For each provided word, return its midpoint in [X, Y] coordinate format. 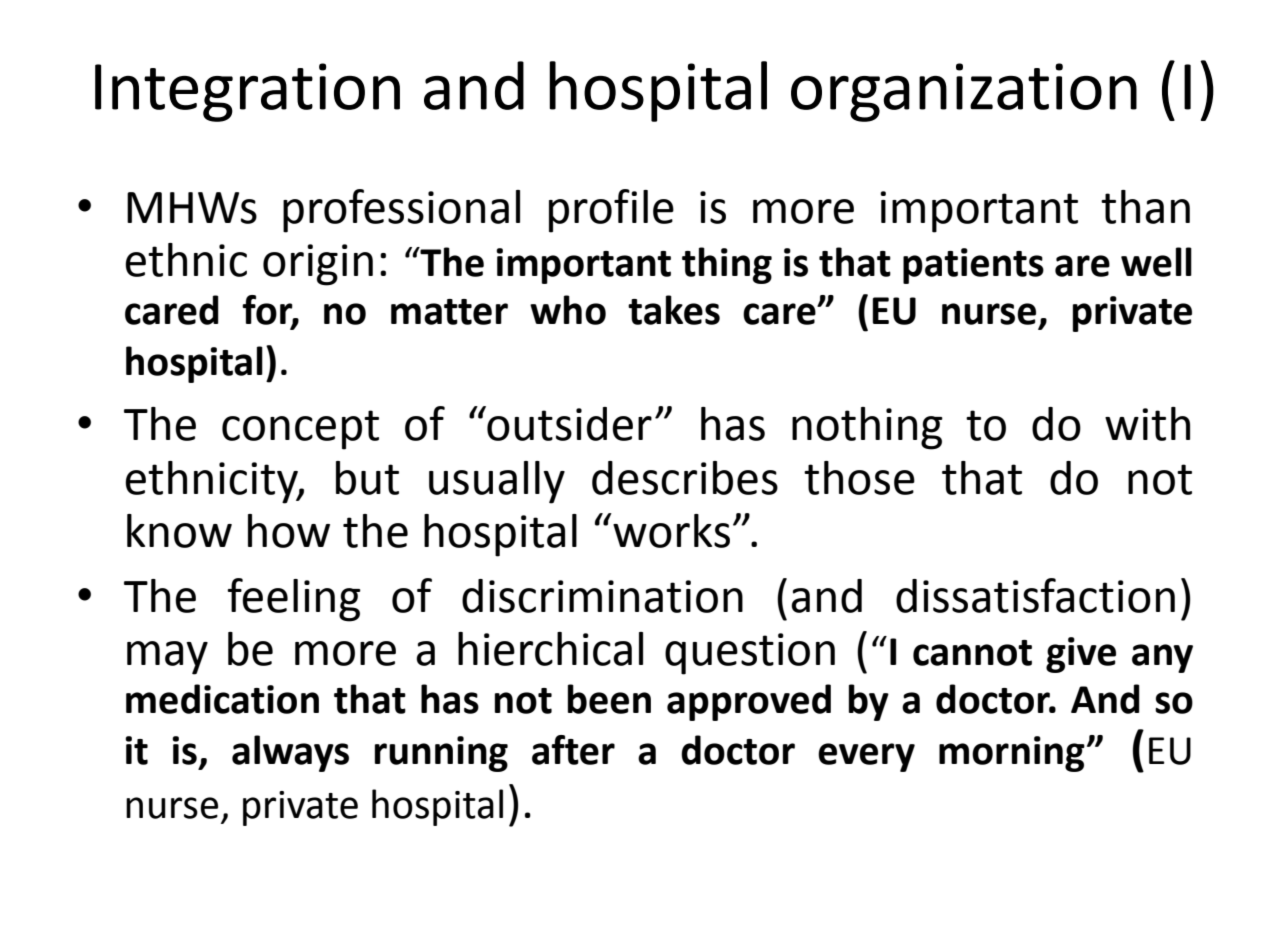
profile [611, 211]
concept [300, 430]
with [1147, 424]
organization [964, 92]
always [290, 753]
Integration [247, 92]
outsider [568, 423]
